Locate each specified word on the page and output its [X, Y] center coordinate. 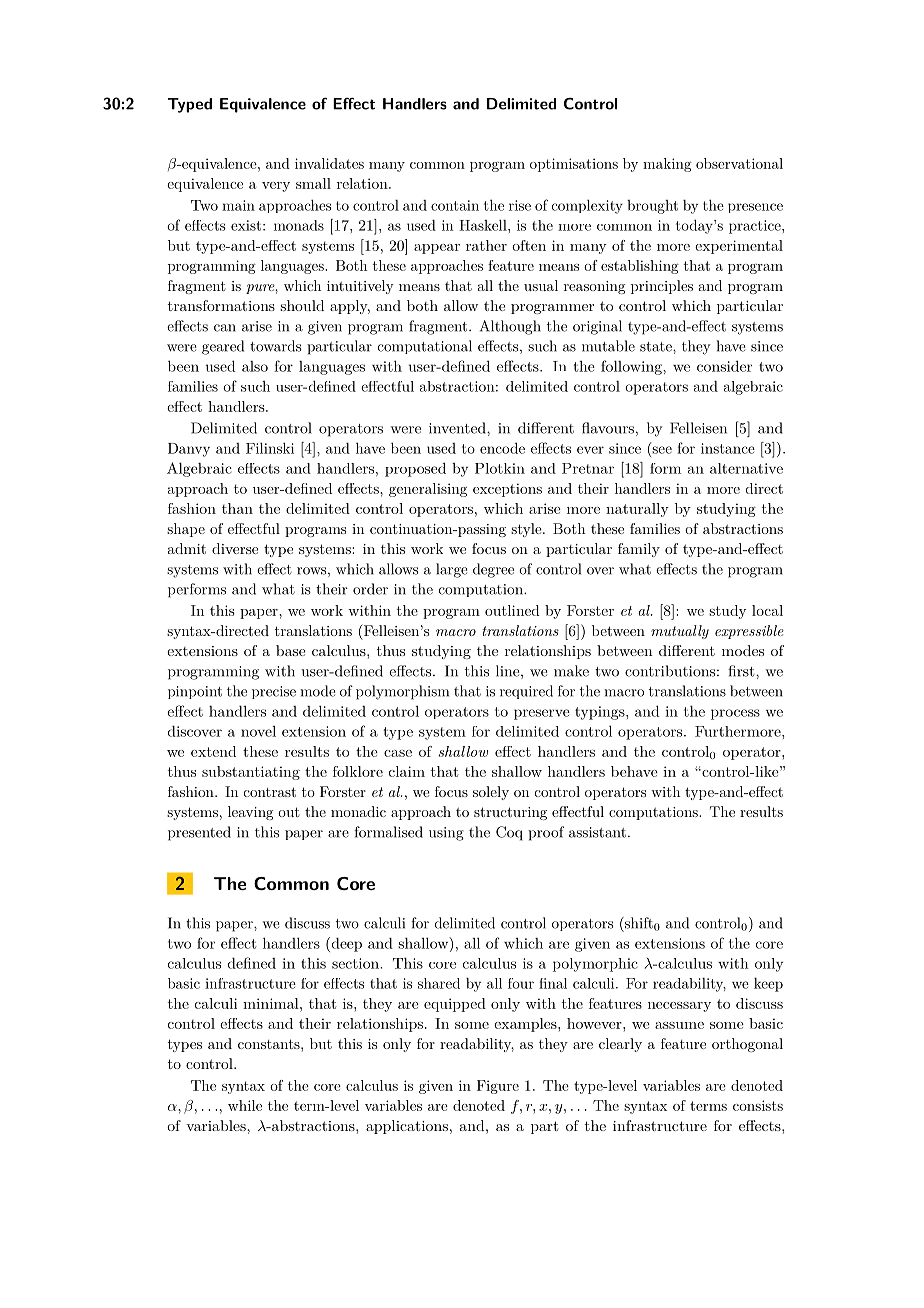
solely [491, 793]
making [667, 165]
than [237, 508]
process [735, 714]
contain [455, 205]
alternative [746, 468]
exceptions [507, 490]
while [245, 1105]
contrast [270, 792]
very [276, 187]
